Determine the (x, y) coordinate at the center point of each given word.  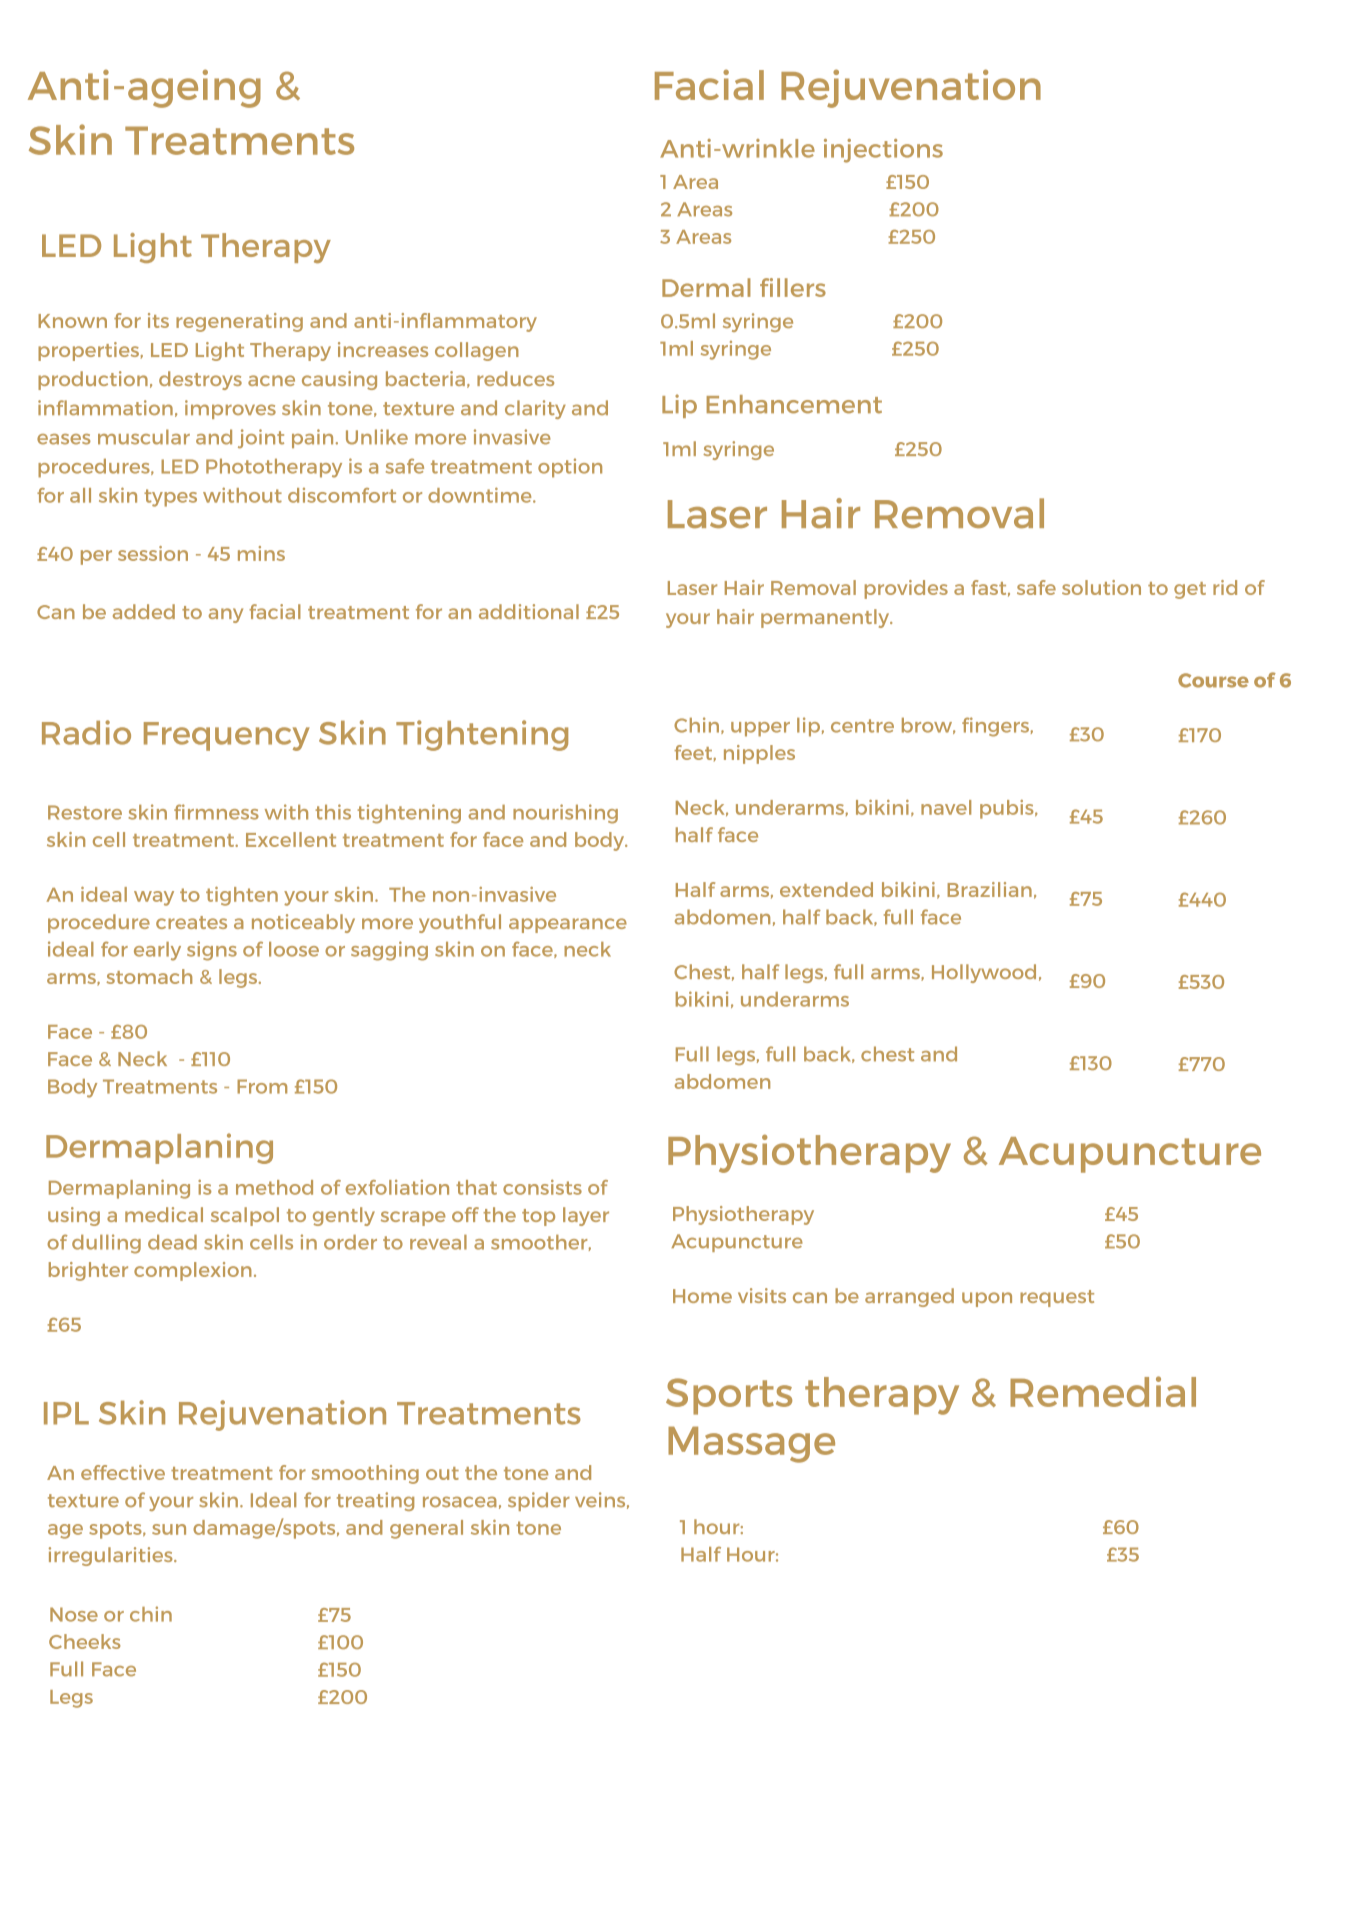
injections (883, 151)
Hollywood (984, 973)
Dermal (706, 287)
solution (1101, 587)
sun (169, 1529)
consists (542, 1187)
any (226, 615)
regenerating (239, 322)
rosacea (460, 1502)
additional (529, 611)
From (262, 1086)
